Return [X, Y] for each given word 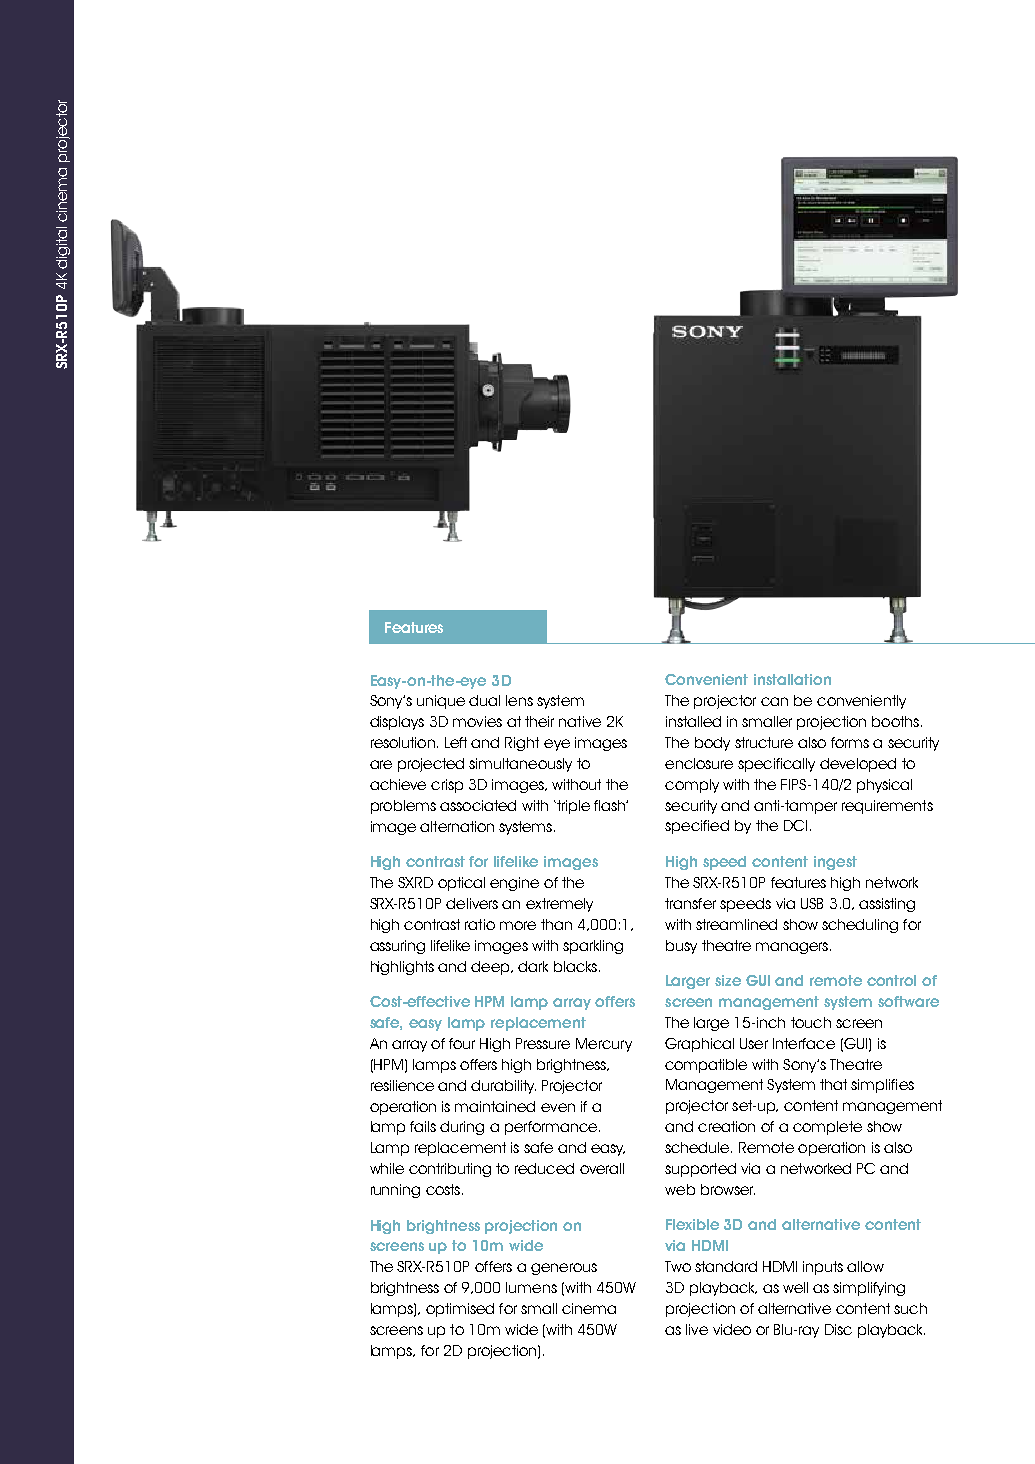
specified [697, 827]
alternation [457, 826]
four [462, 1043]
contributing [450, 1170]
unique [441, 702]
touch [811, 1022]
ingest [835, 863]
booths [895, 721]
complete [827, 1128]
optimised [460, 1310]
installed [693, 721]
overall [602, 1168]
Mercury [604, 1045]
